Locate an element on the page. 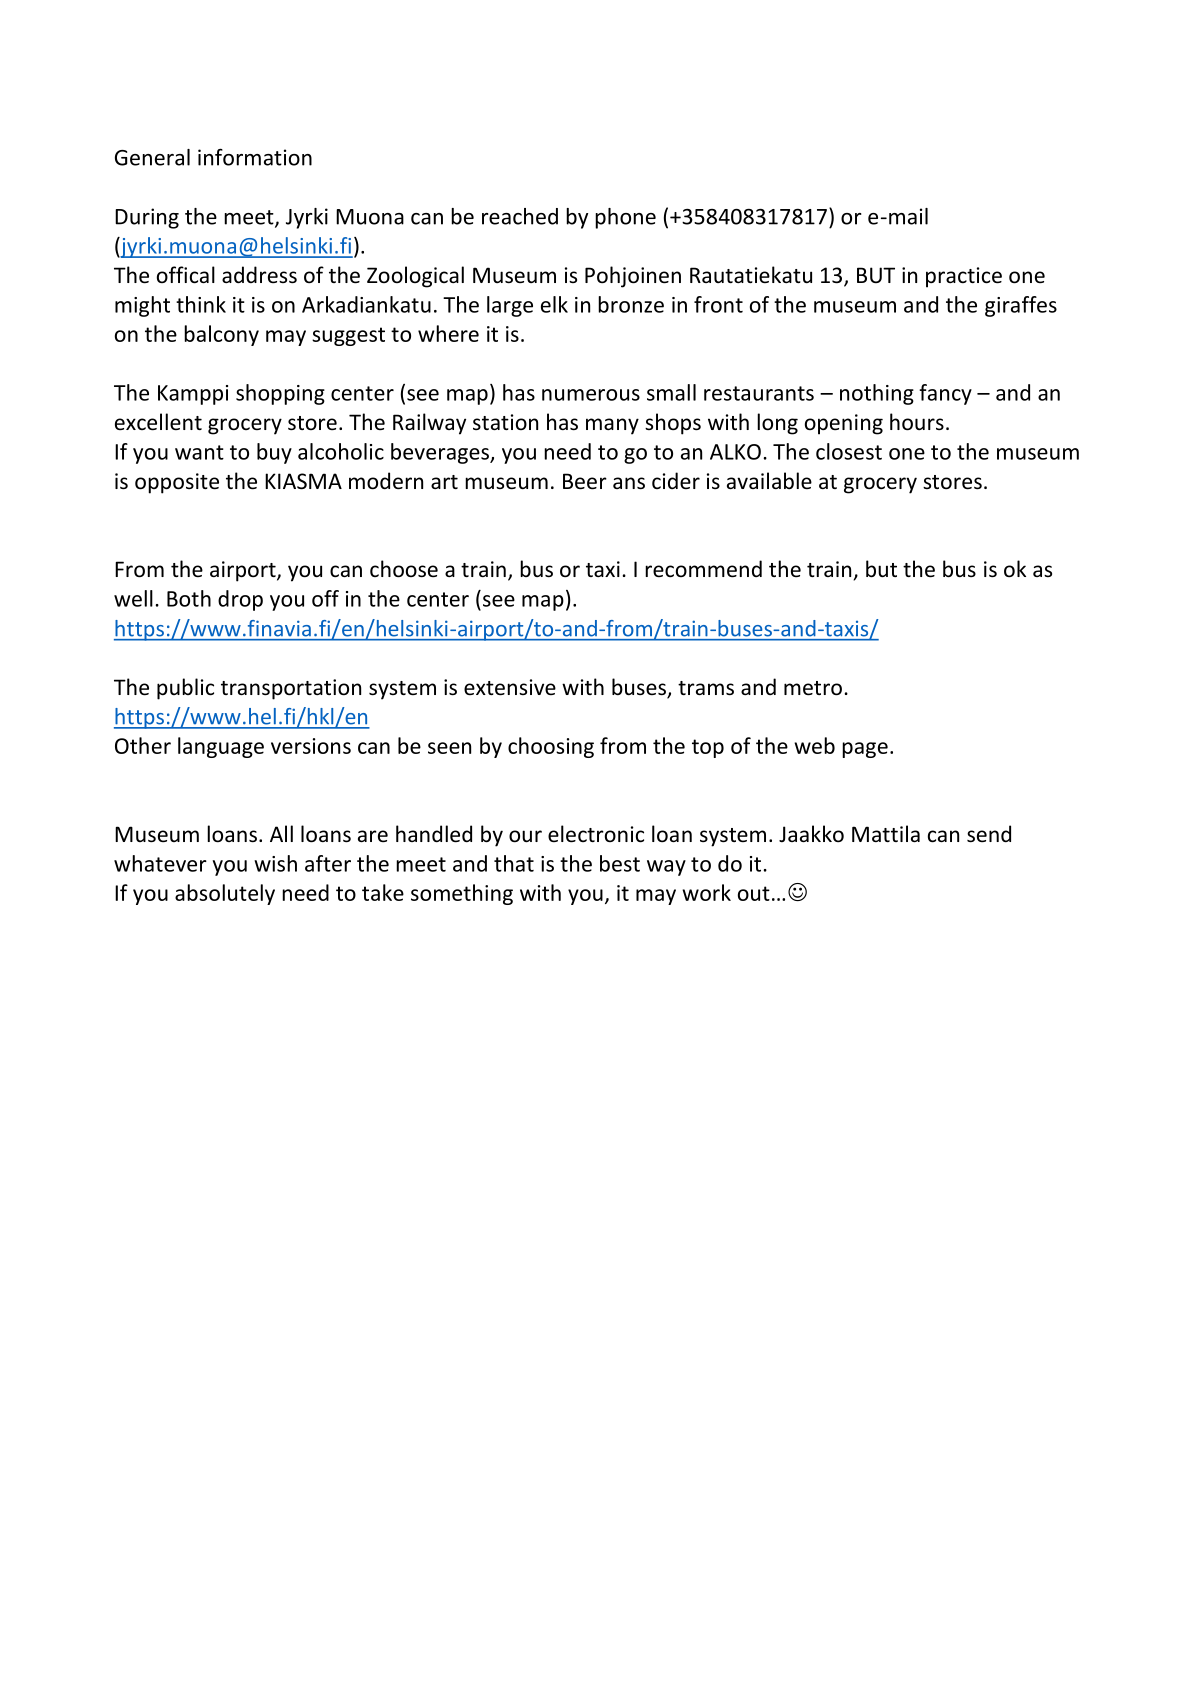 This page has height=1691, width=1196. opposite is located at coordinates (177, 483).
